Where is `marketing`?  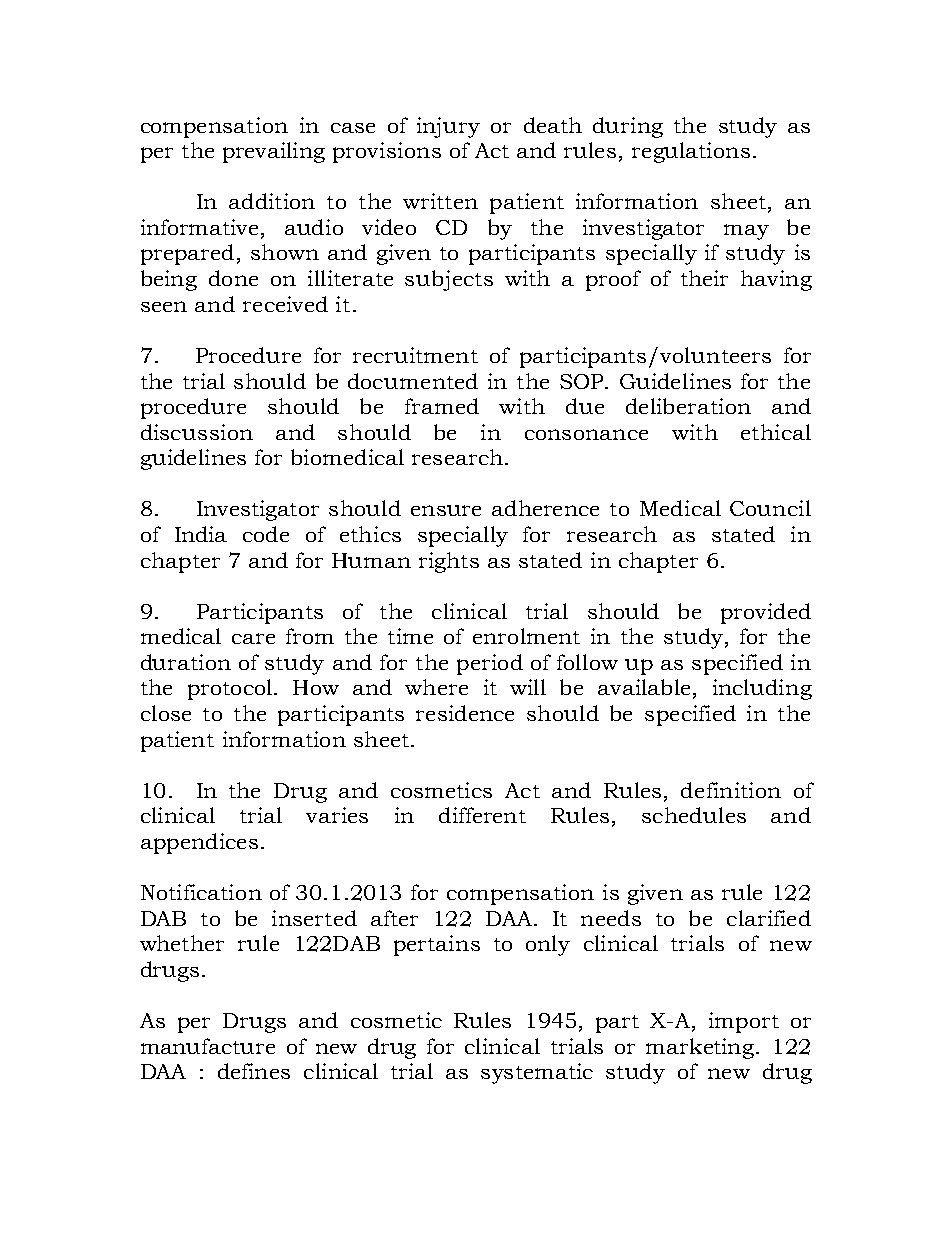
marketing is located at coordinates (701, 1048).
